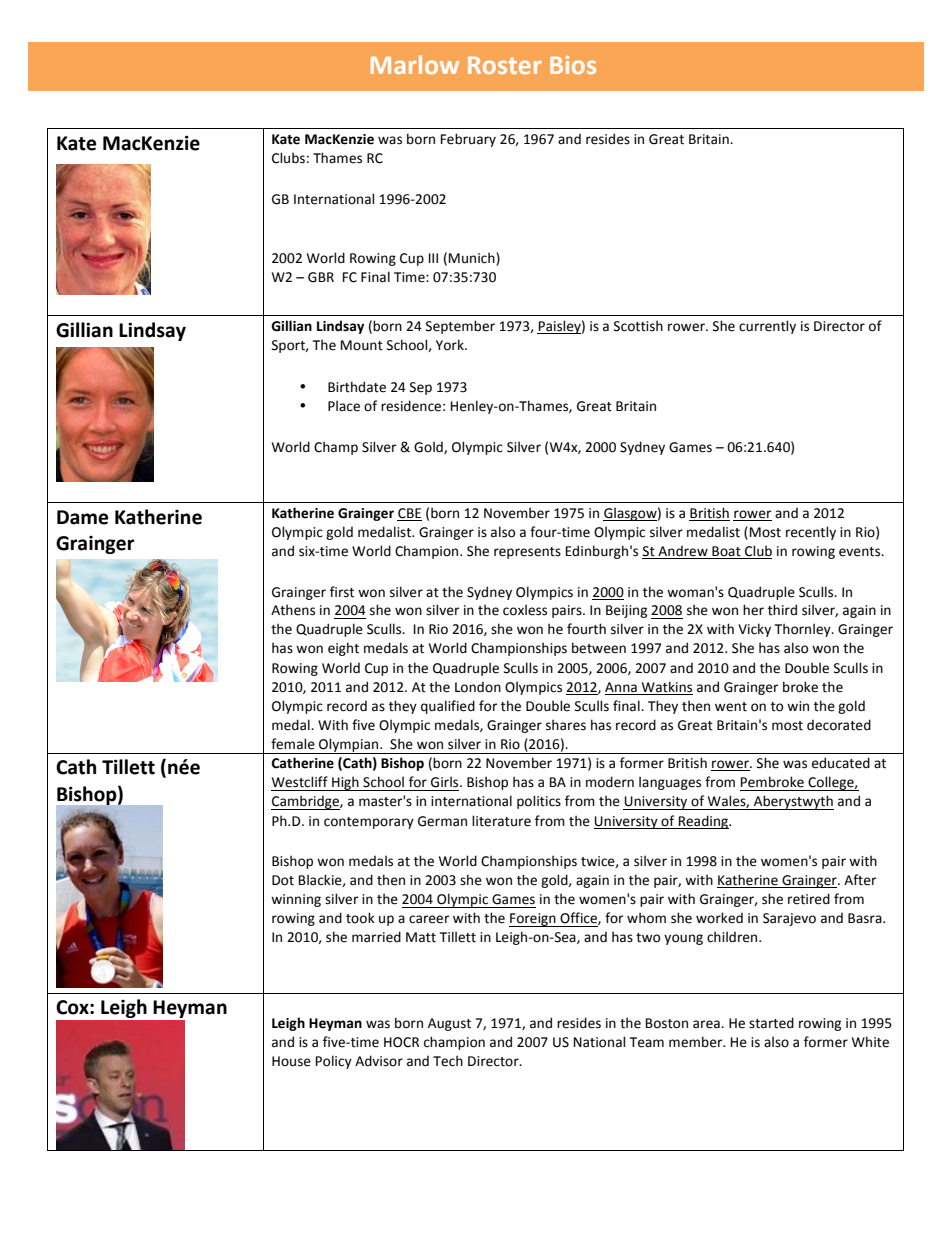  What do you see at coordinates (409, 513) in the screenshot?
I see `CBE` at bounding box center [409, 513].
